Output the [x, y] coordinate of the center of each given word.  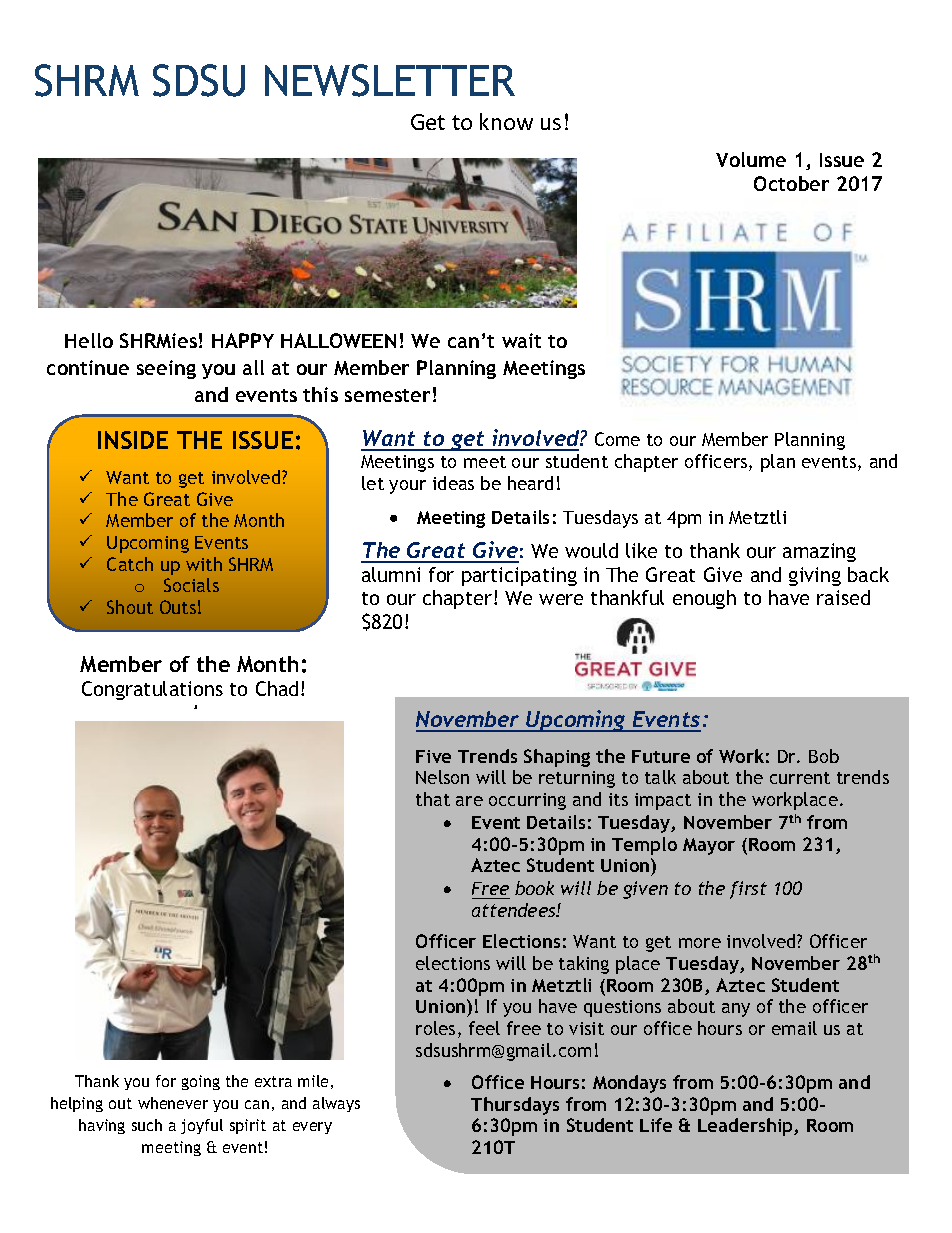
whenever [173, 1103]
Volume [751, 159]
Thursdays [515, 1106]
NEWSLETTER [390, 80]
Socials [191, 585]
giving [815, 576]
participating [519, 576]
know [506, 121]
